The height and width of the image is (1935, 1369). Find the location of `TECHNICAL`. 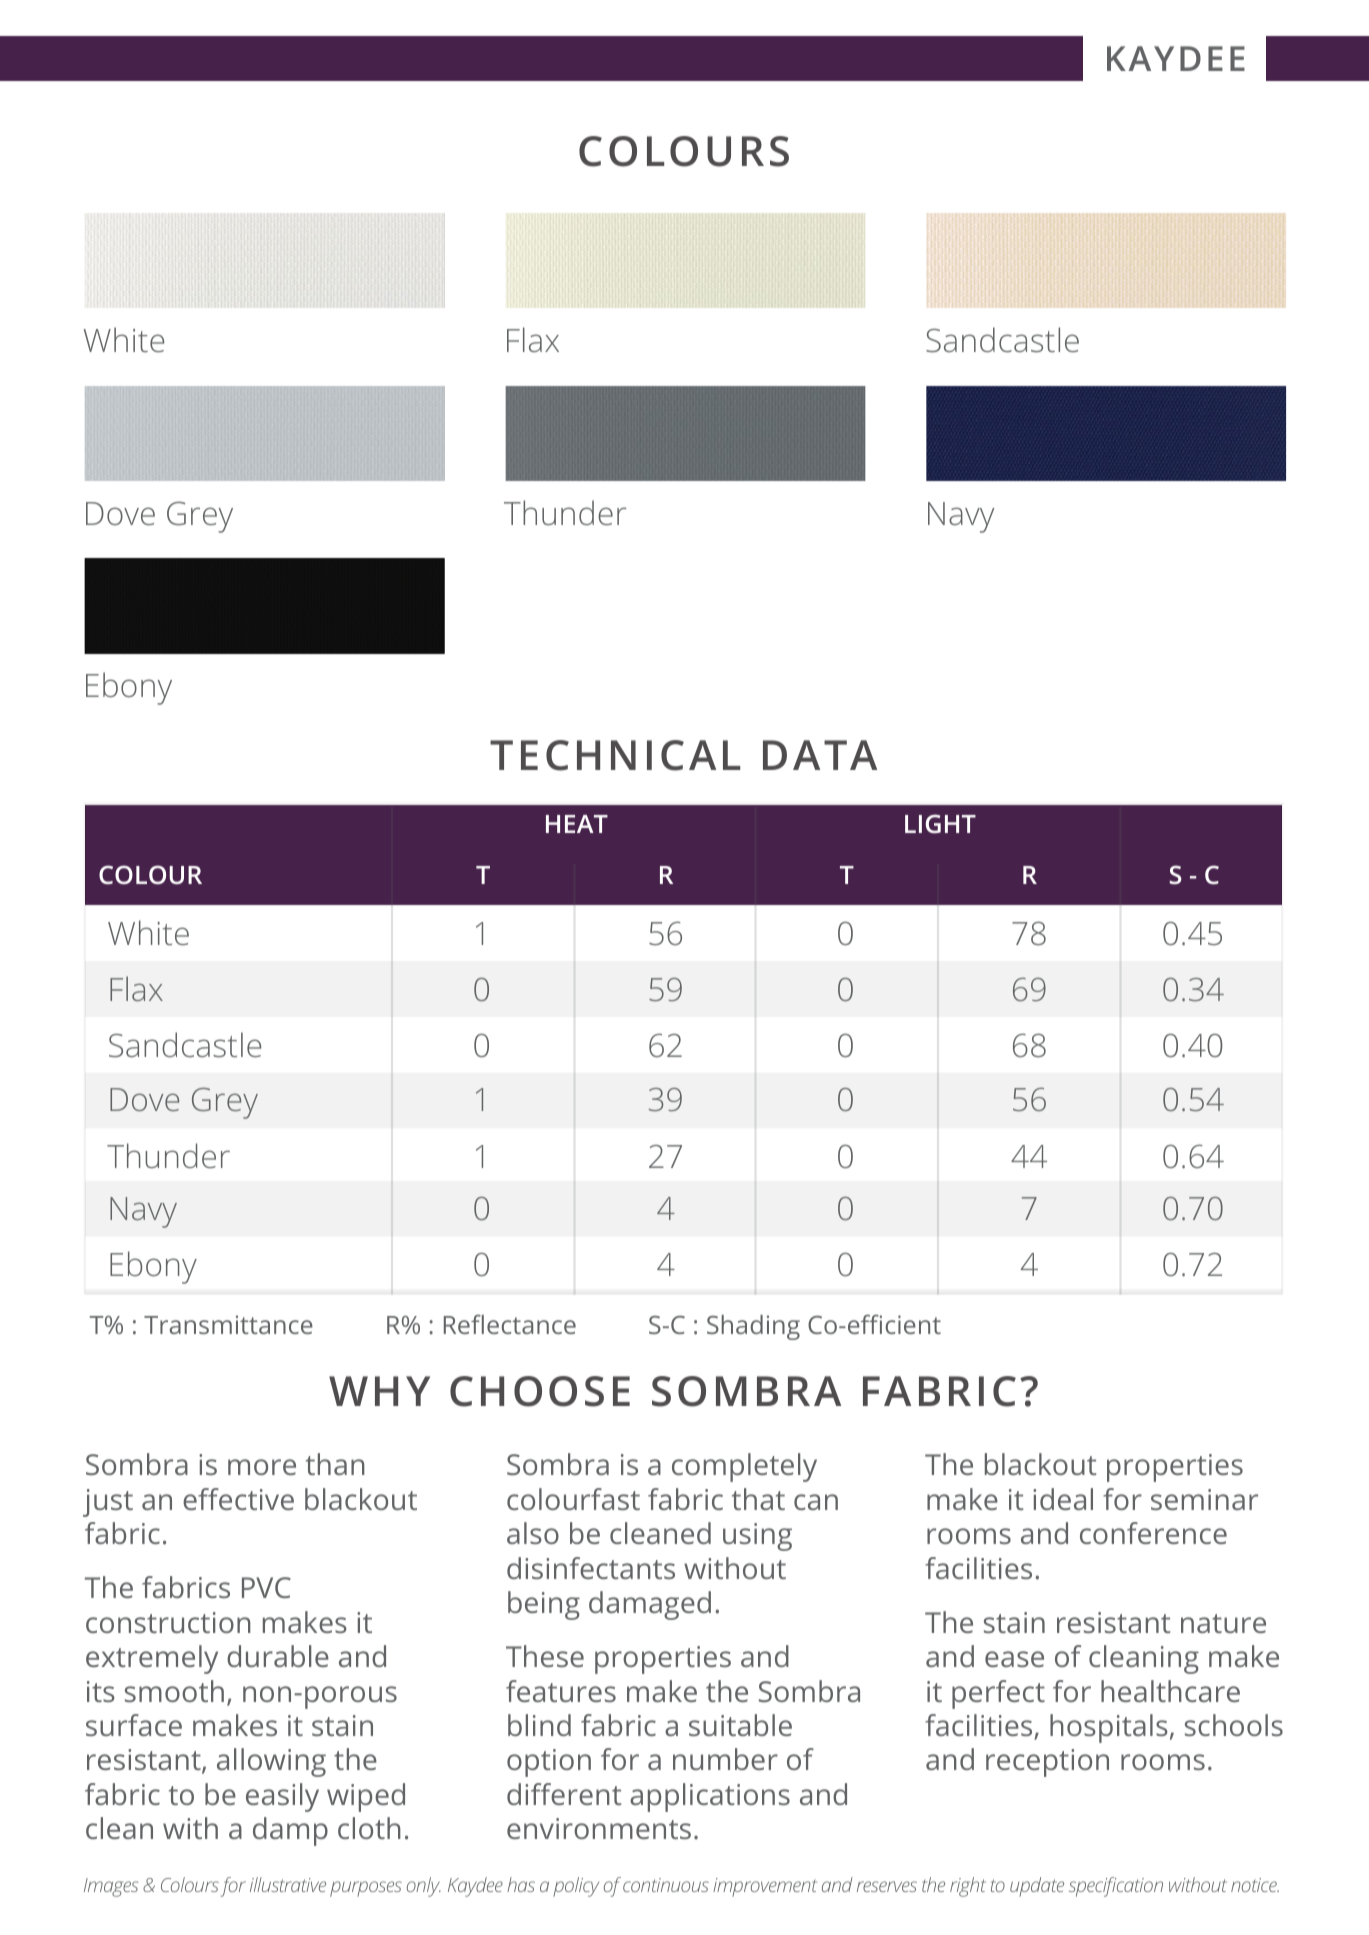

TECHNICAL is located at coordinates (615, 755).
